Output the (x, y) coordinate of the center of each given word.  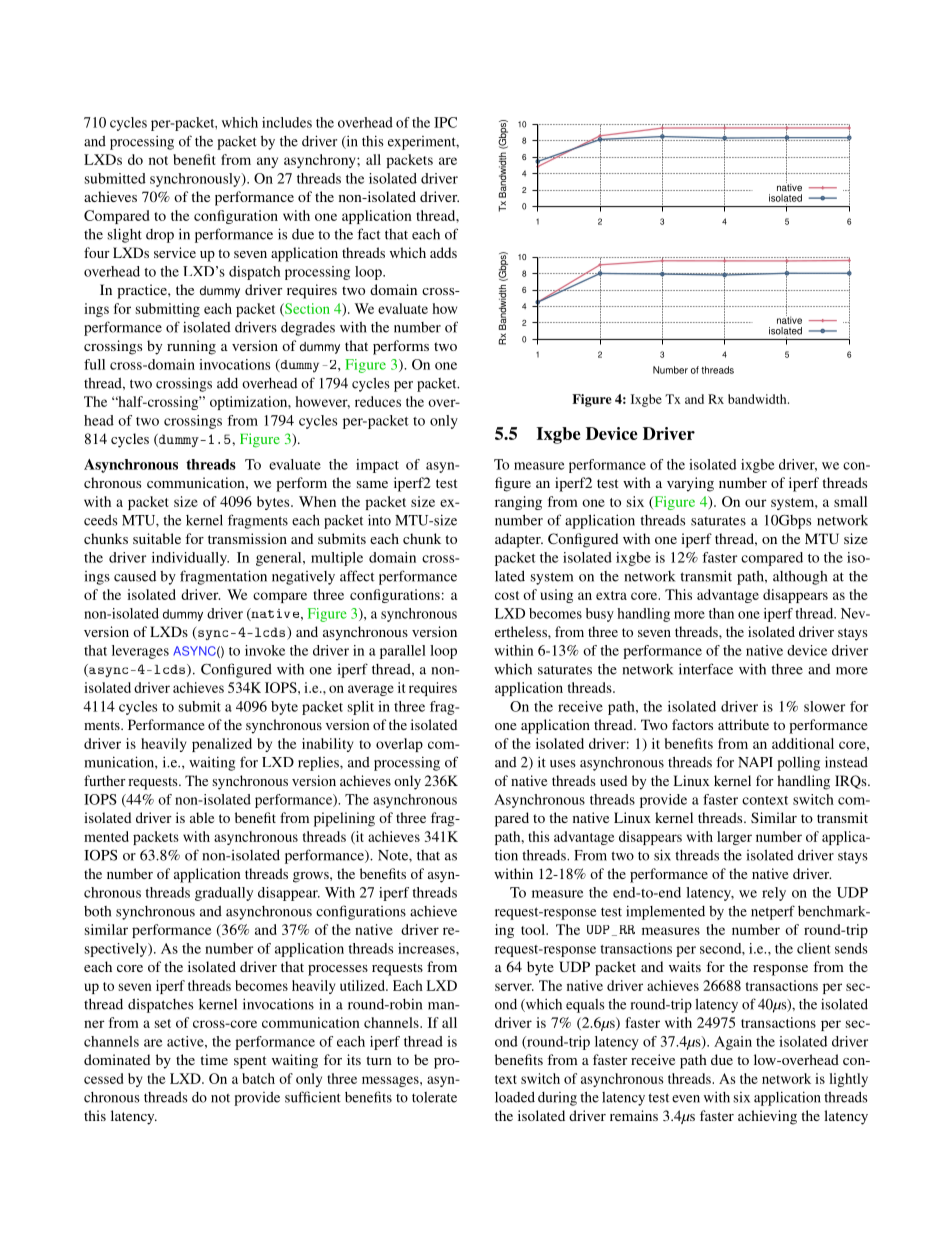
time (214, 1059)
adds (443, 252)
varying (690, 484)
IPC (445, 122)
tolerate (434, 1097)
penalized (222, 745)
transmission (247, 538)
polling (798, 764)
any (267, 162)
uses (563, 764)
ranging (518, 503)
